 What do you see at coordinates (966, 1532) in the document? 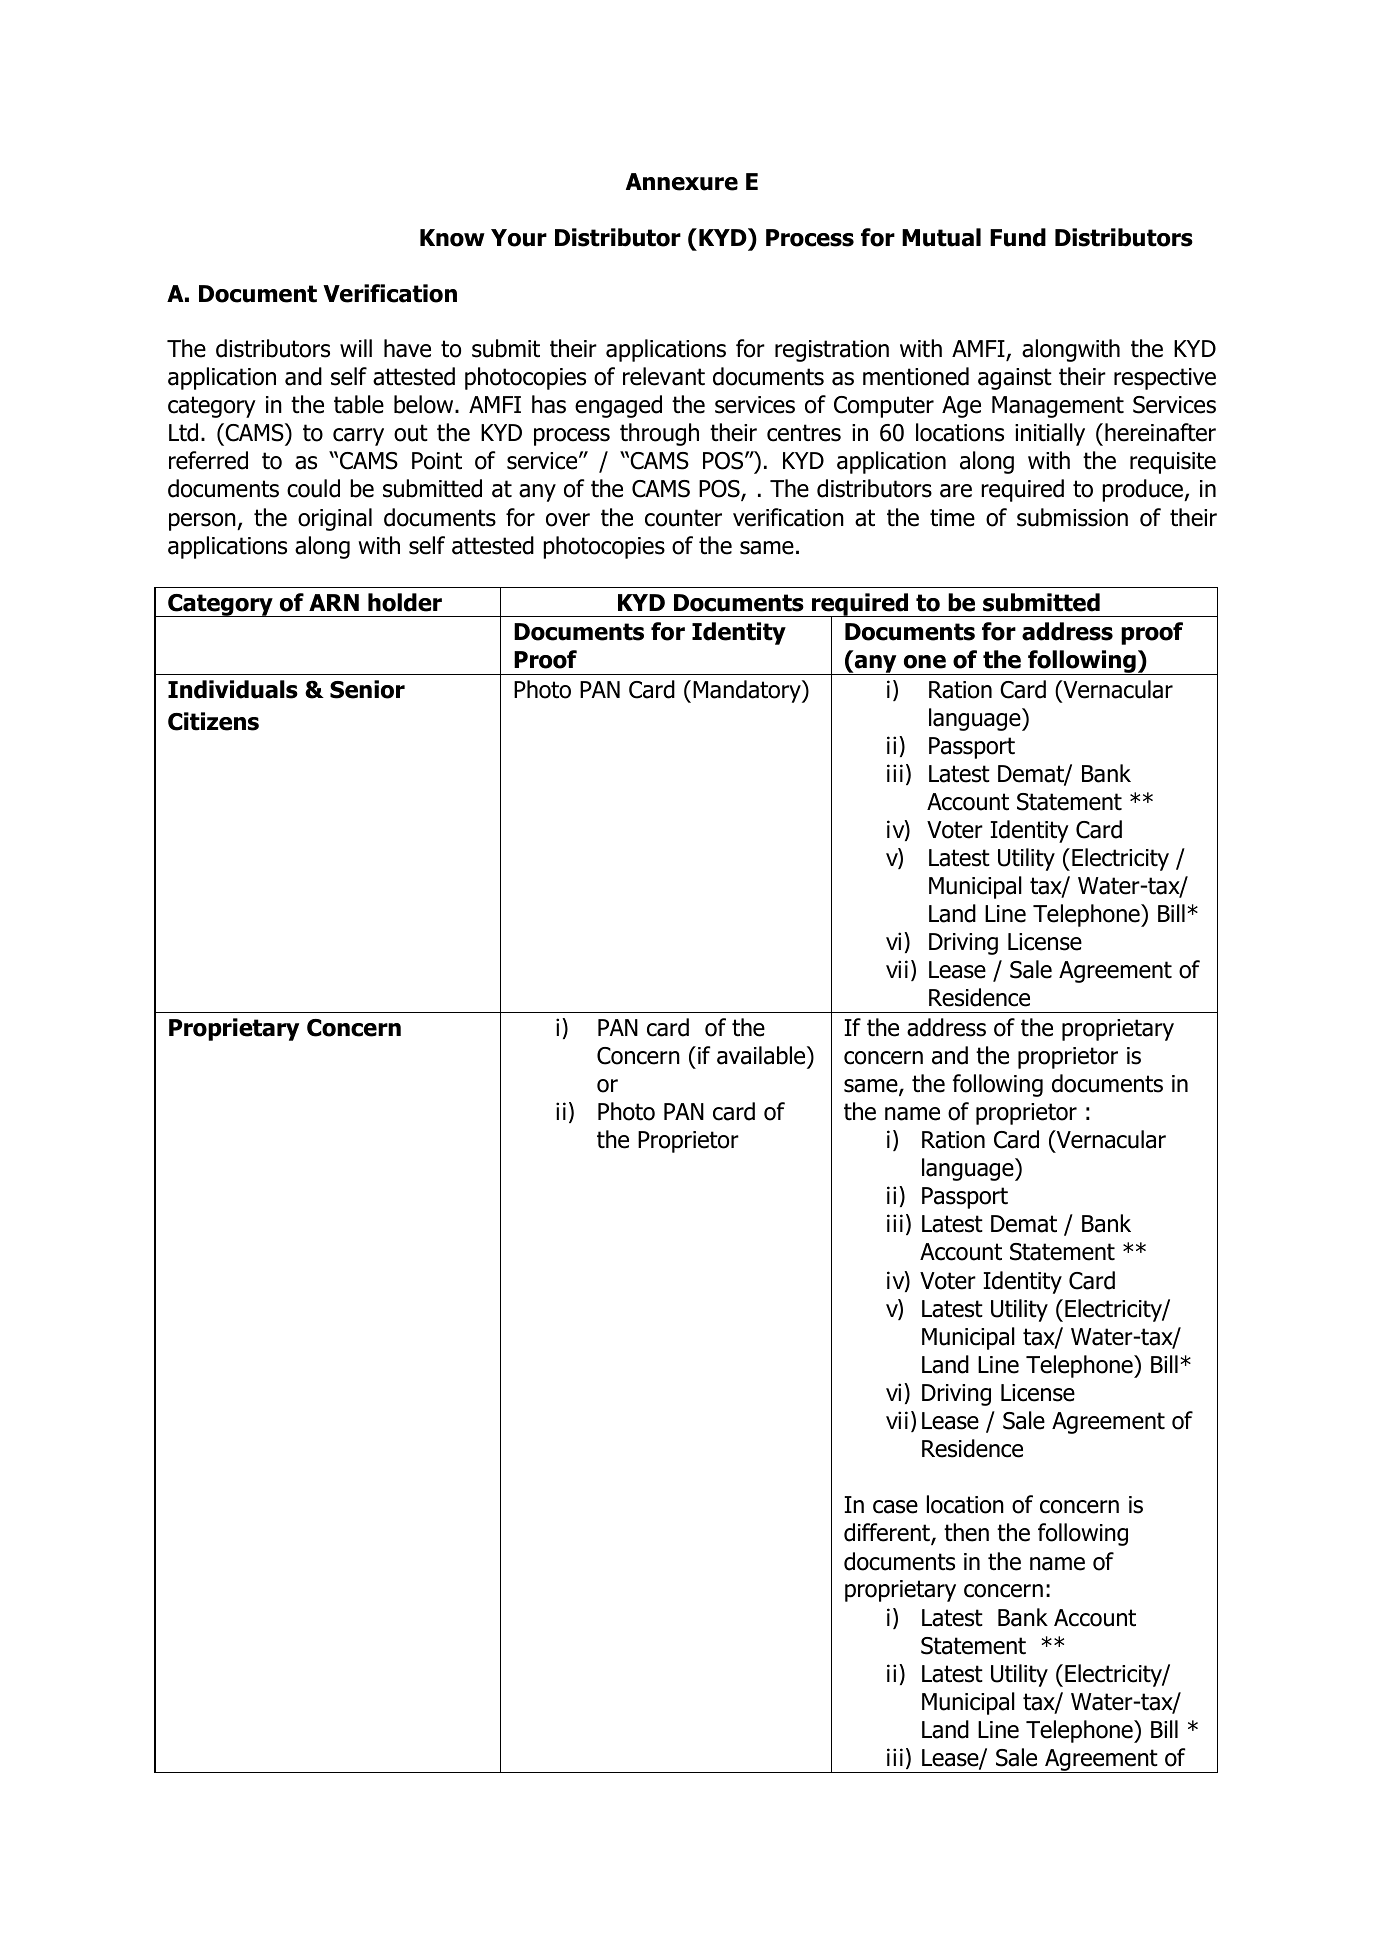
I see `then` at bounding box center [966, 1532].
